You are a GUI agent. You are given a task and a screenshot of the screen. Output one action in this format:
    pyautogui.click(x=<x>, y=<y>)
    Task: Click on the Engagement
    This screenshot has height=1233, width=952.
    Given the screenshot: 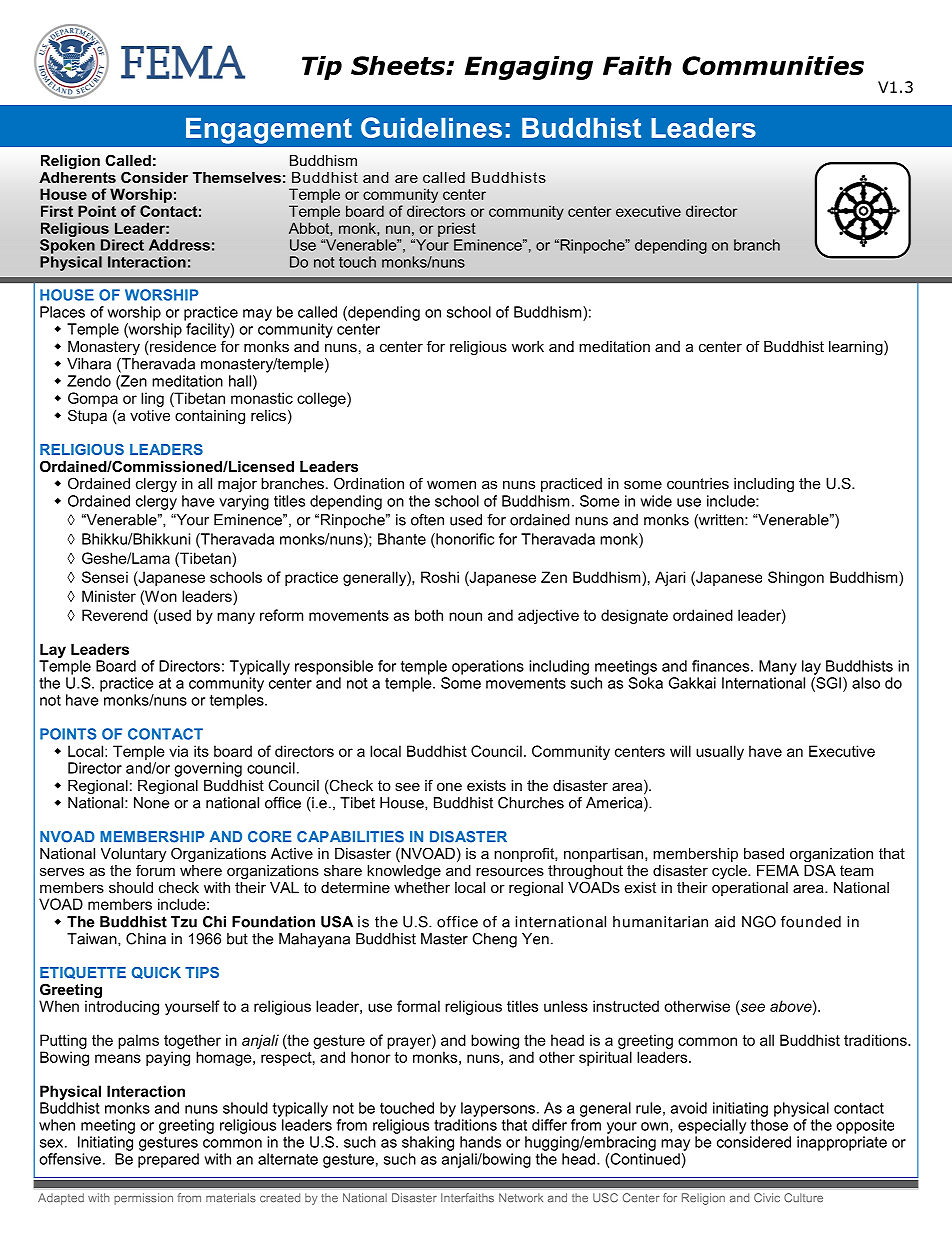 What is the action you would take?
    pyautogui.click(x=269, y=131)
